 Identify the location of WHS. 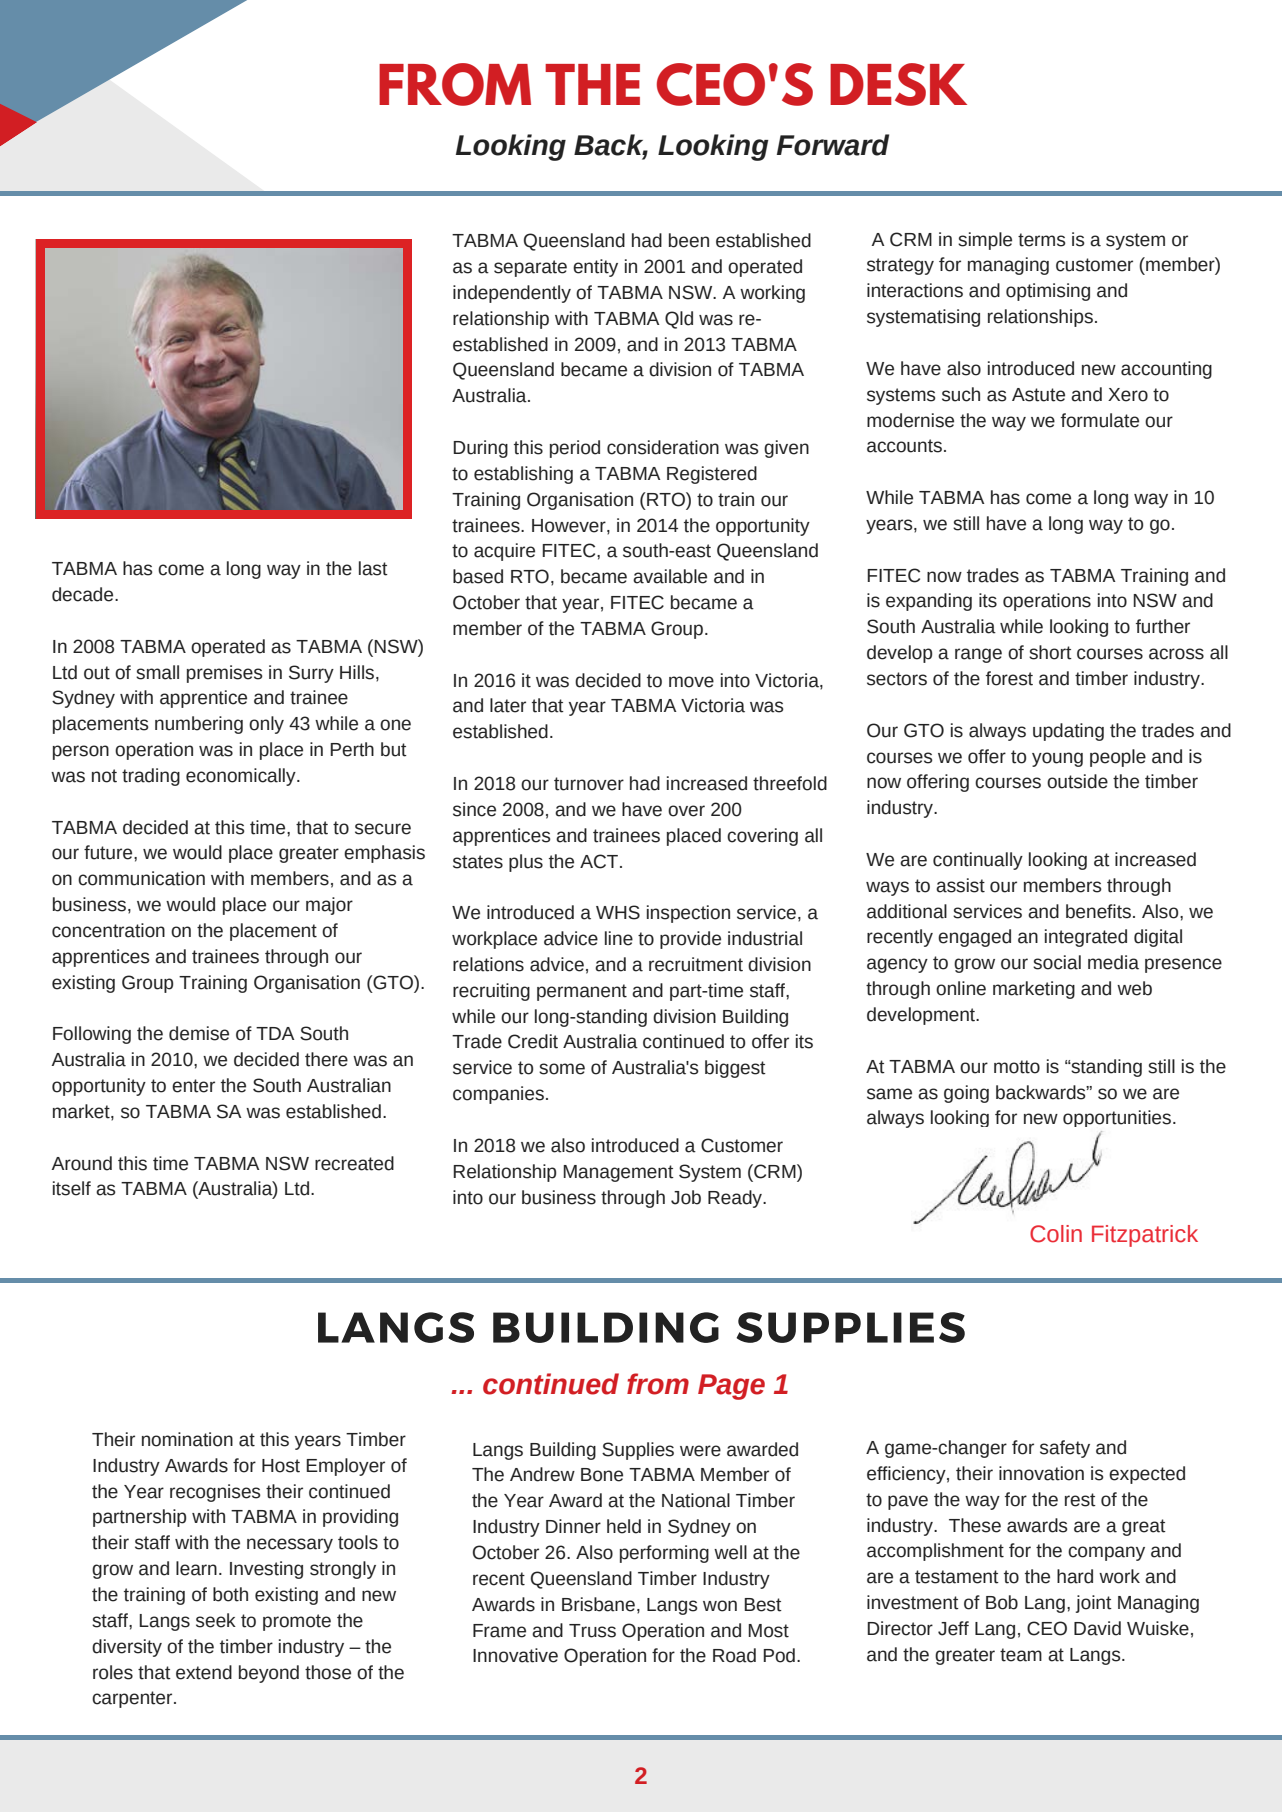
(618, 912).
